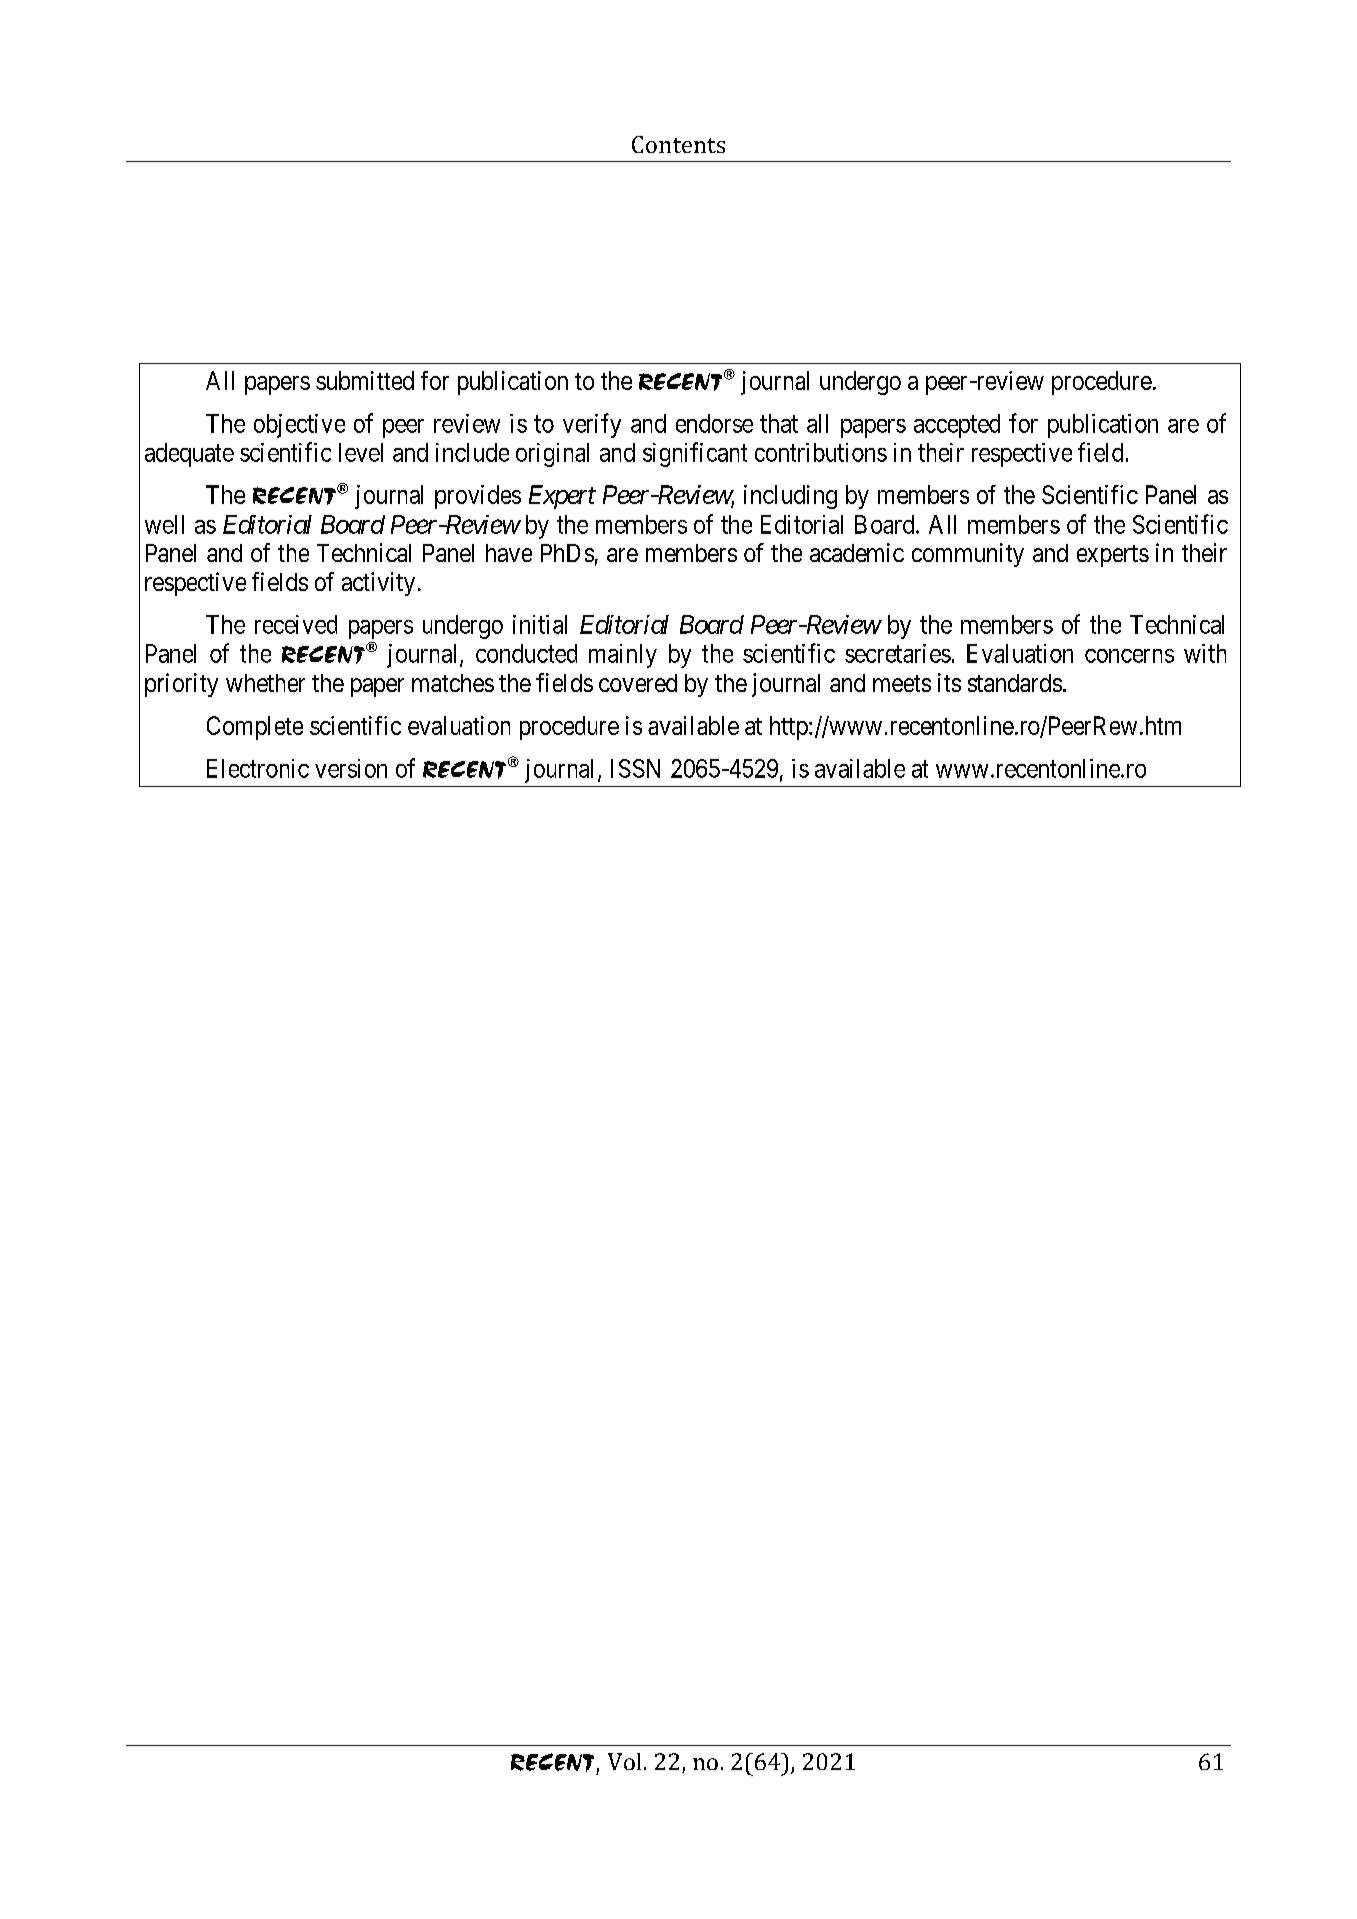  What do you see at coordinates (624, 1761) in the page?
I see `Vol` at bounding box center [624, 1761].
